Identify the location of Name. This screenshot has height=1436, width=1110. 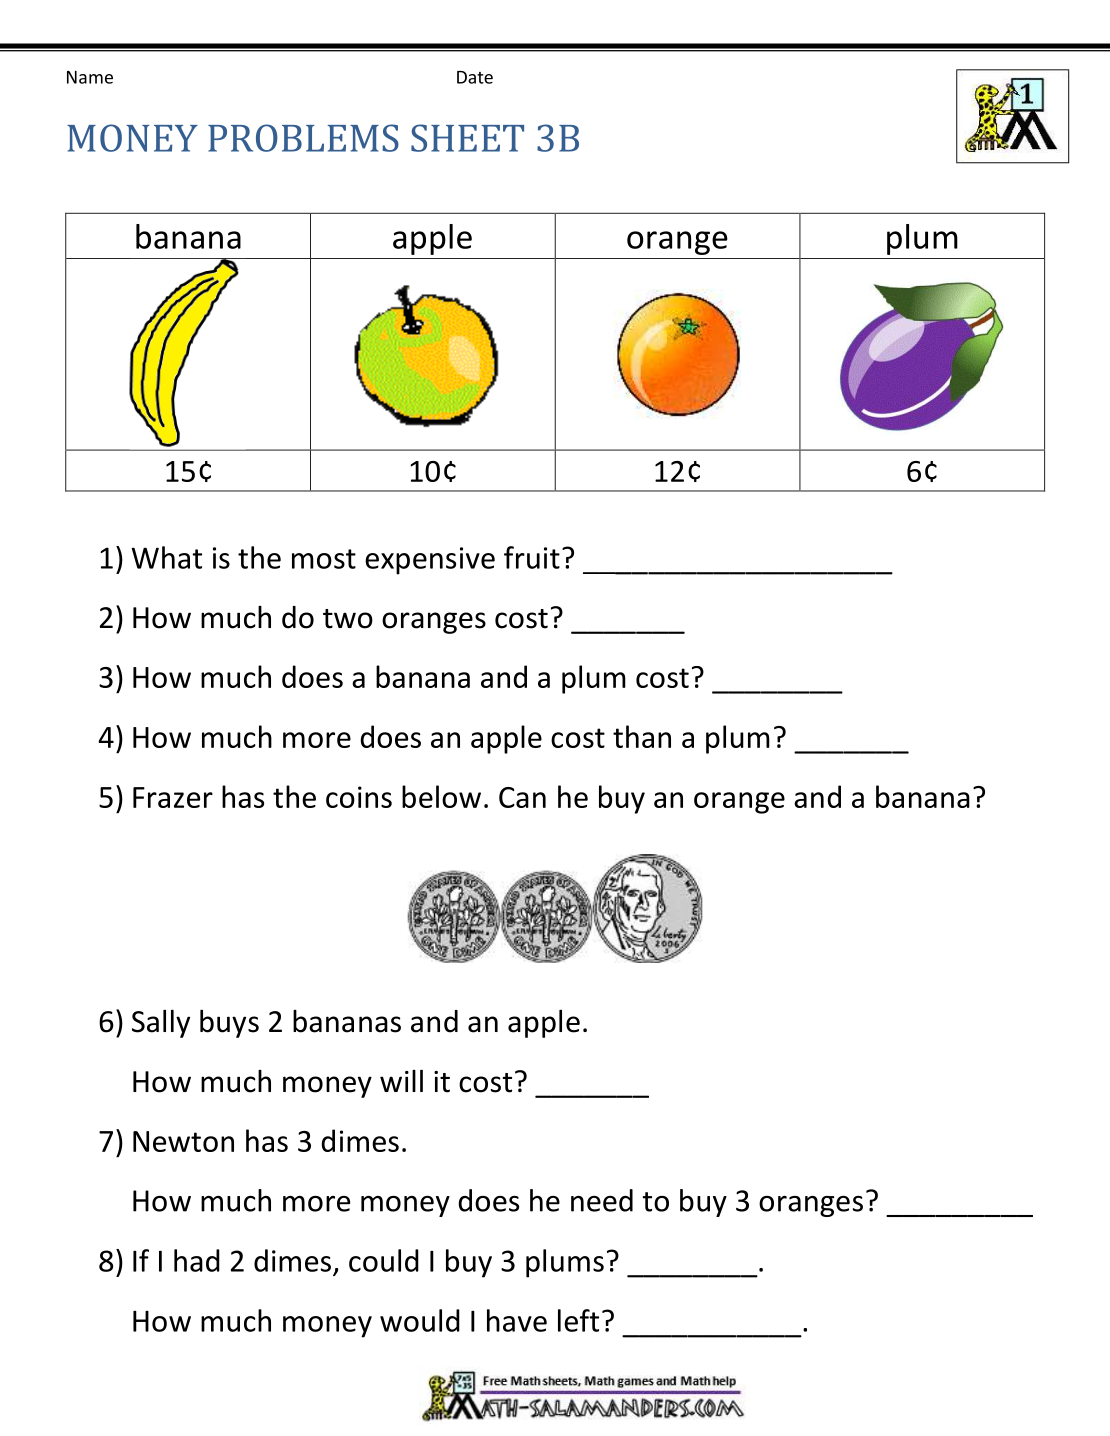
(90, 77).
